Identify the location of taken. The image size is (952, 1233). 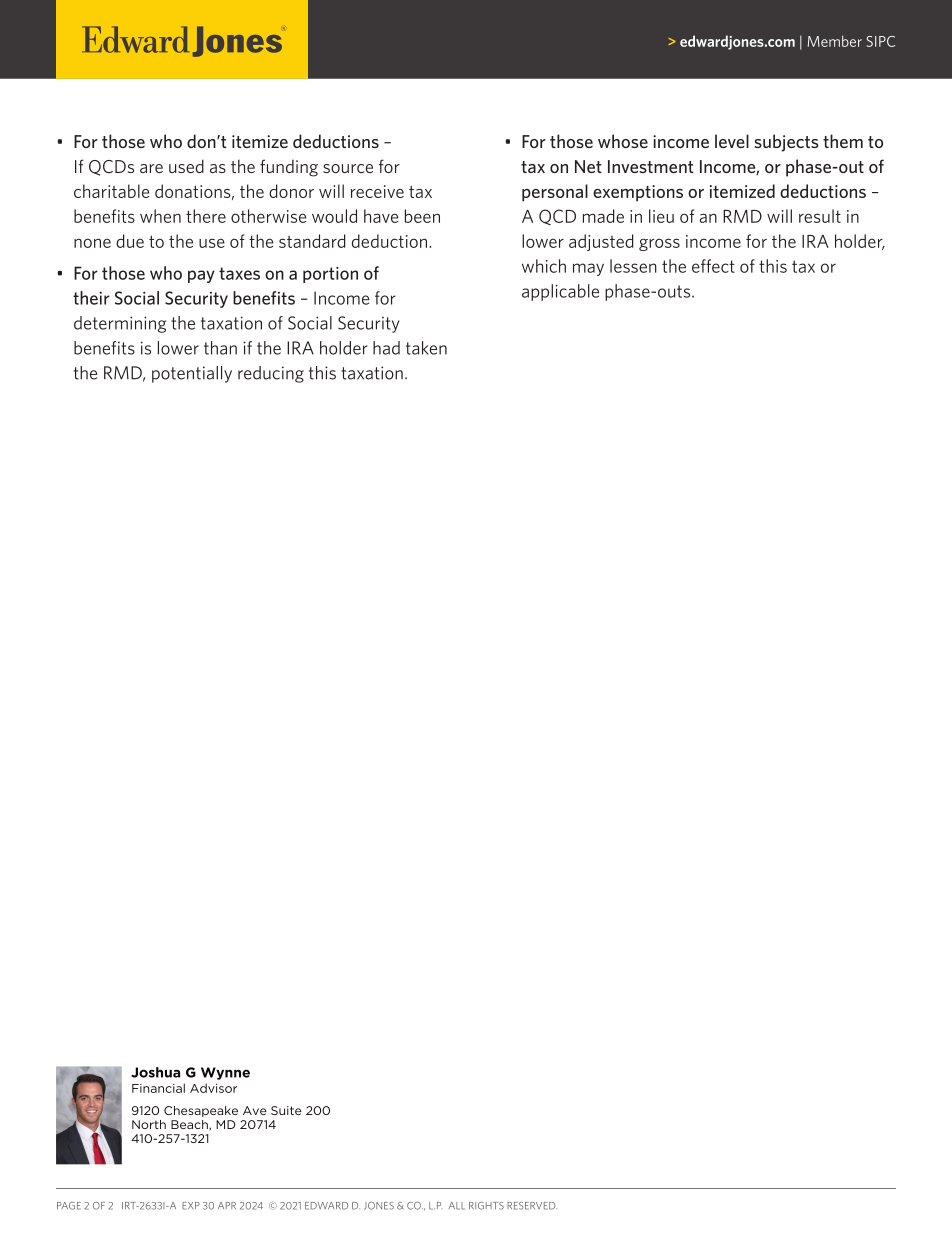
(426, 348).
